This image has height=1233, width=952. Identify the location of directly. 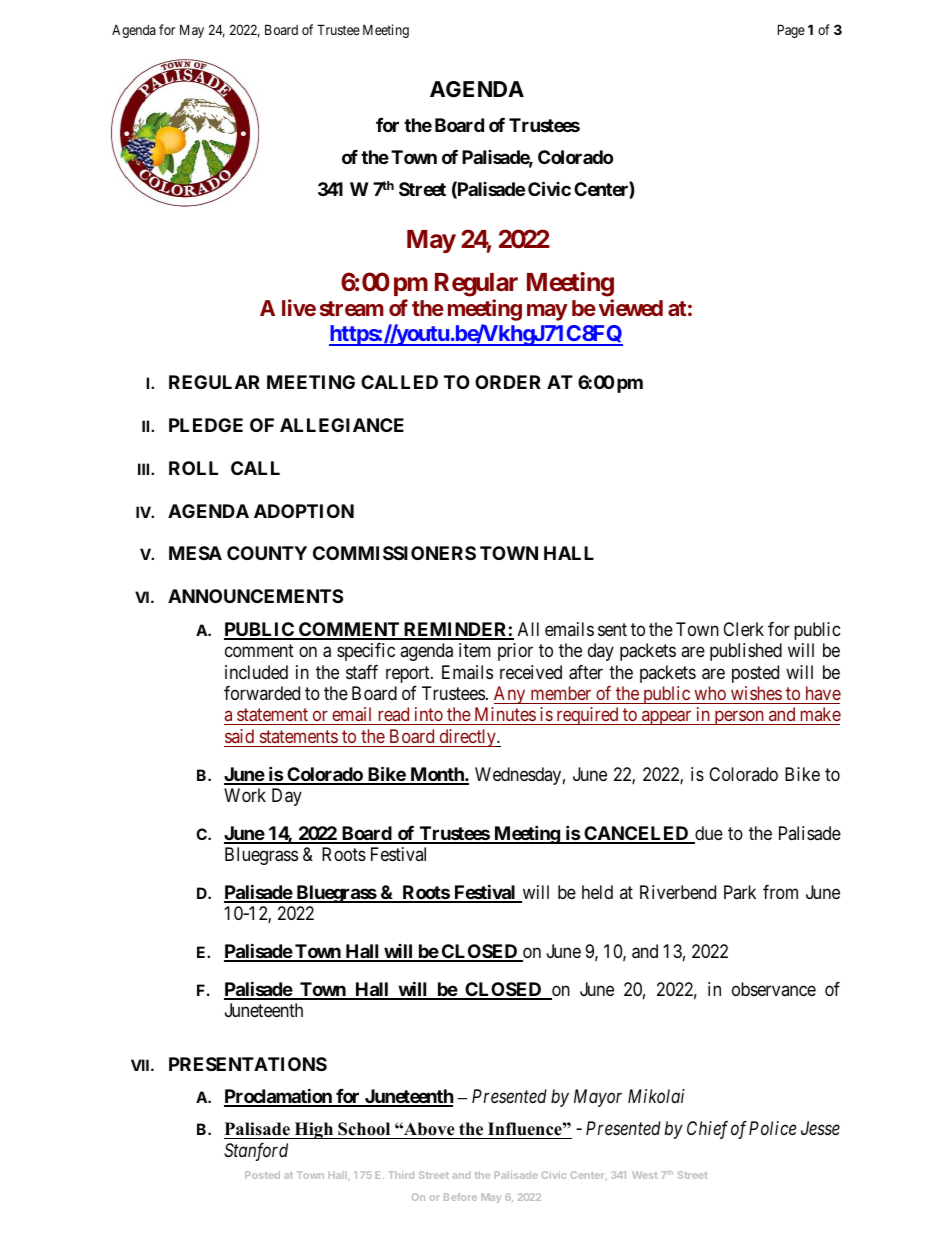
(467, 738).
